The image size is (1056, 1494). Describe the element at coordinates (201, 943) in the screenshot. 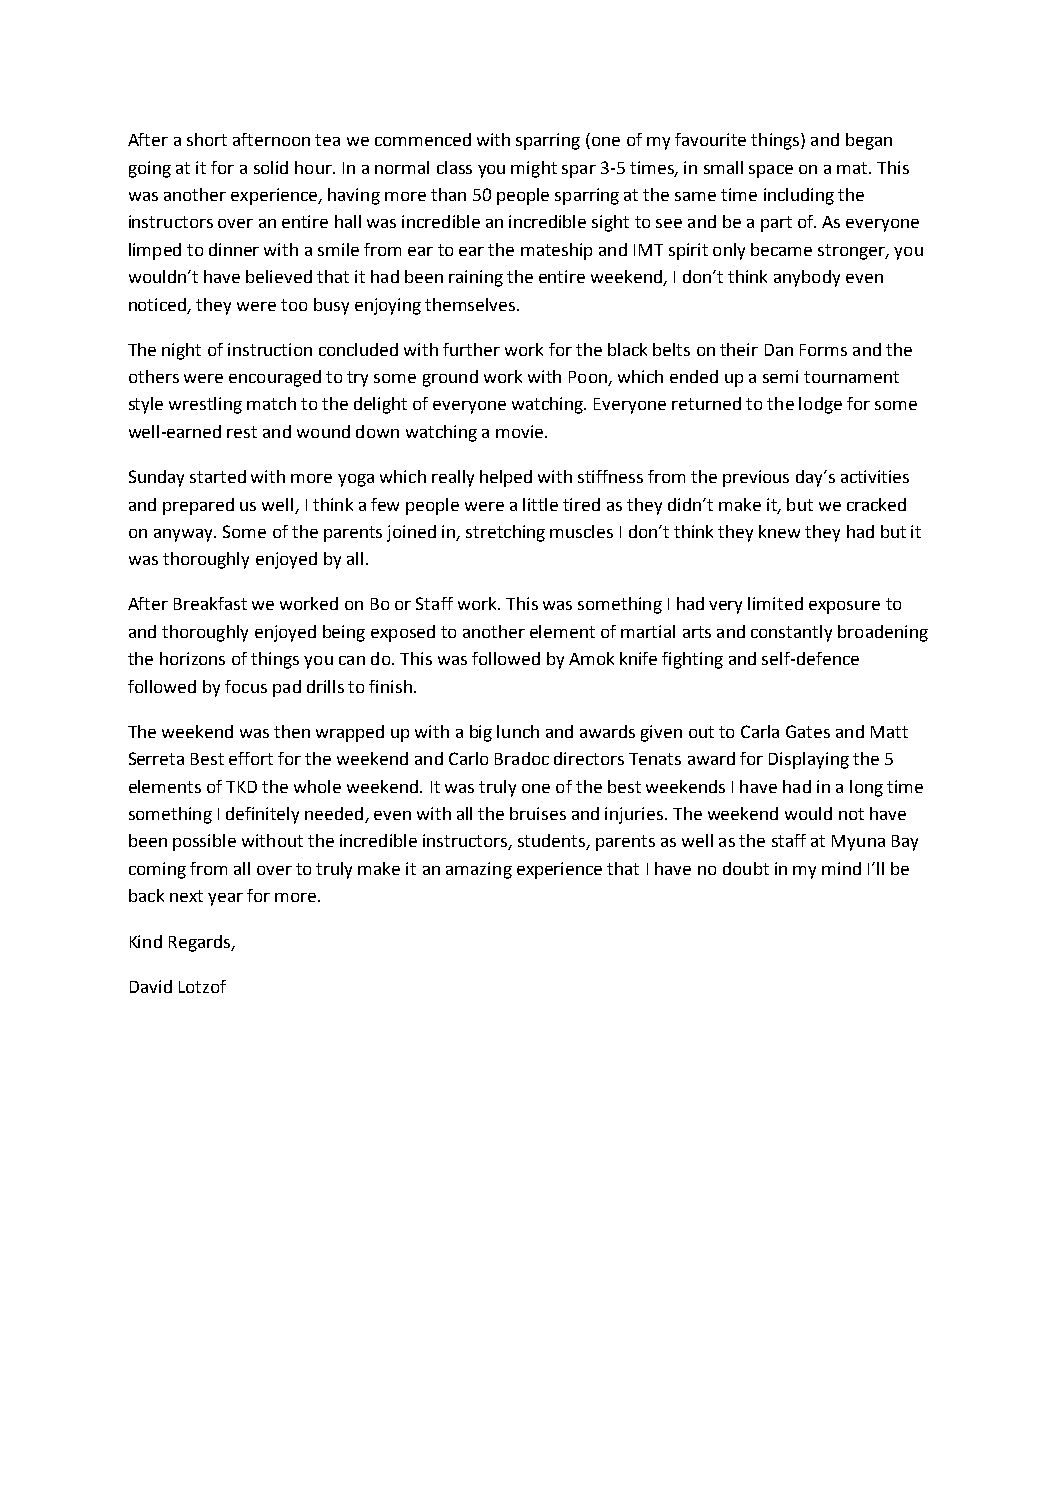

I see `Regards` at that location.
